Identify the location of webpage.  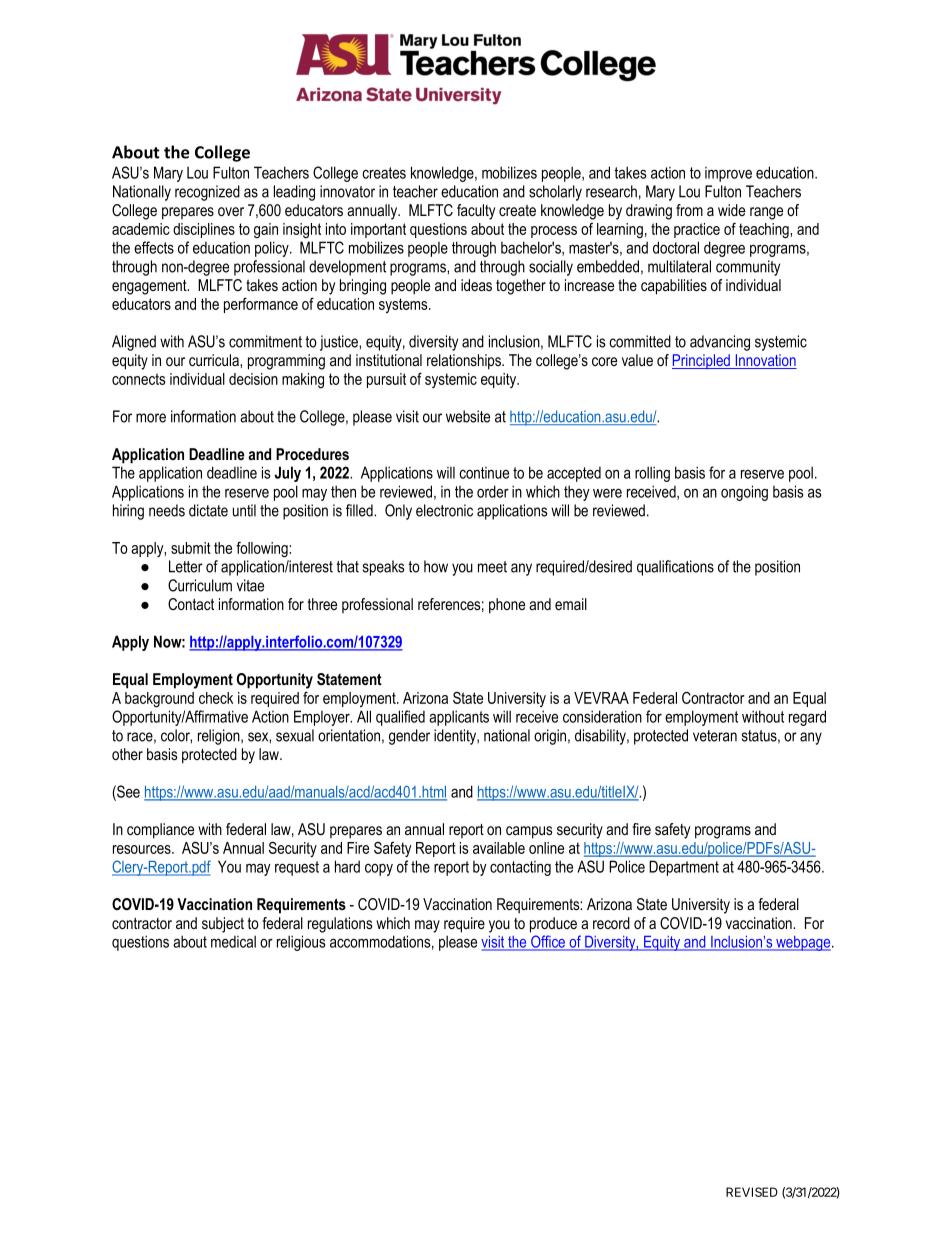
(803, 943).
